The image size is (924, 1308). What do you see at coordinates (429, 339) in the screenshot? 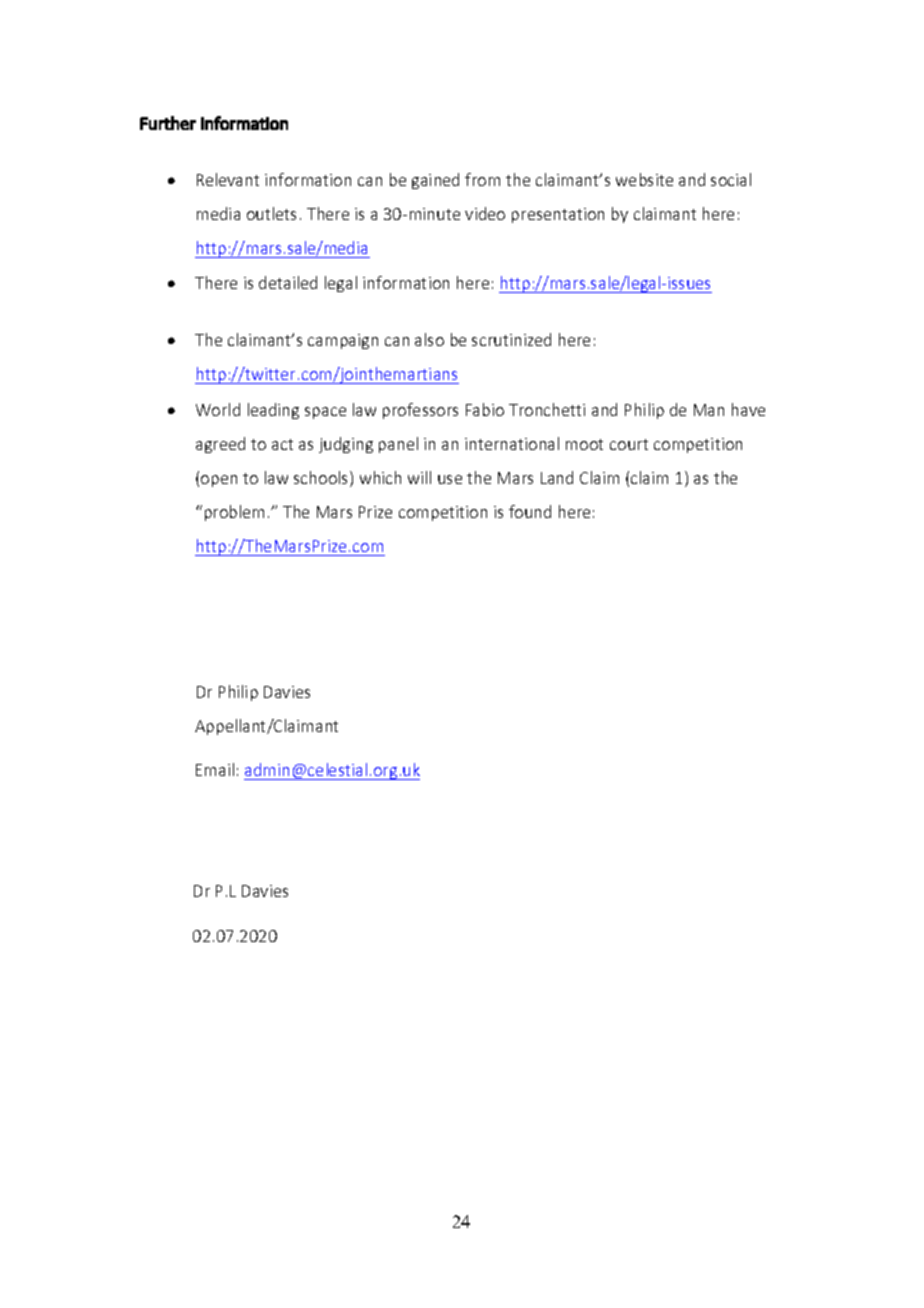
I see `also` at bounding box center [429, 339].
